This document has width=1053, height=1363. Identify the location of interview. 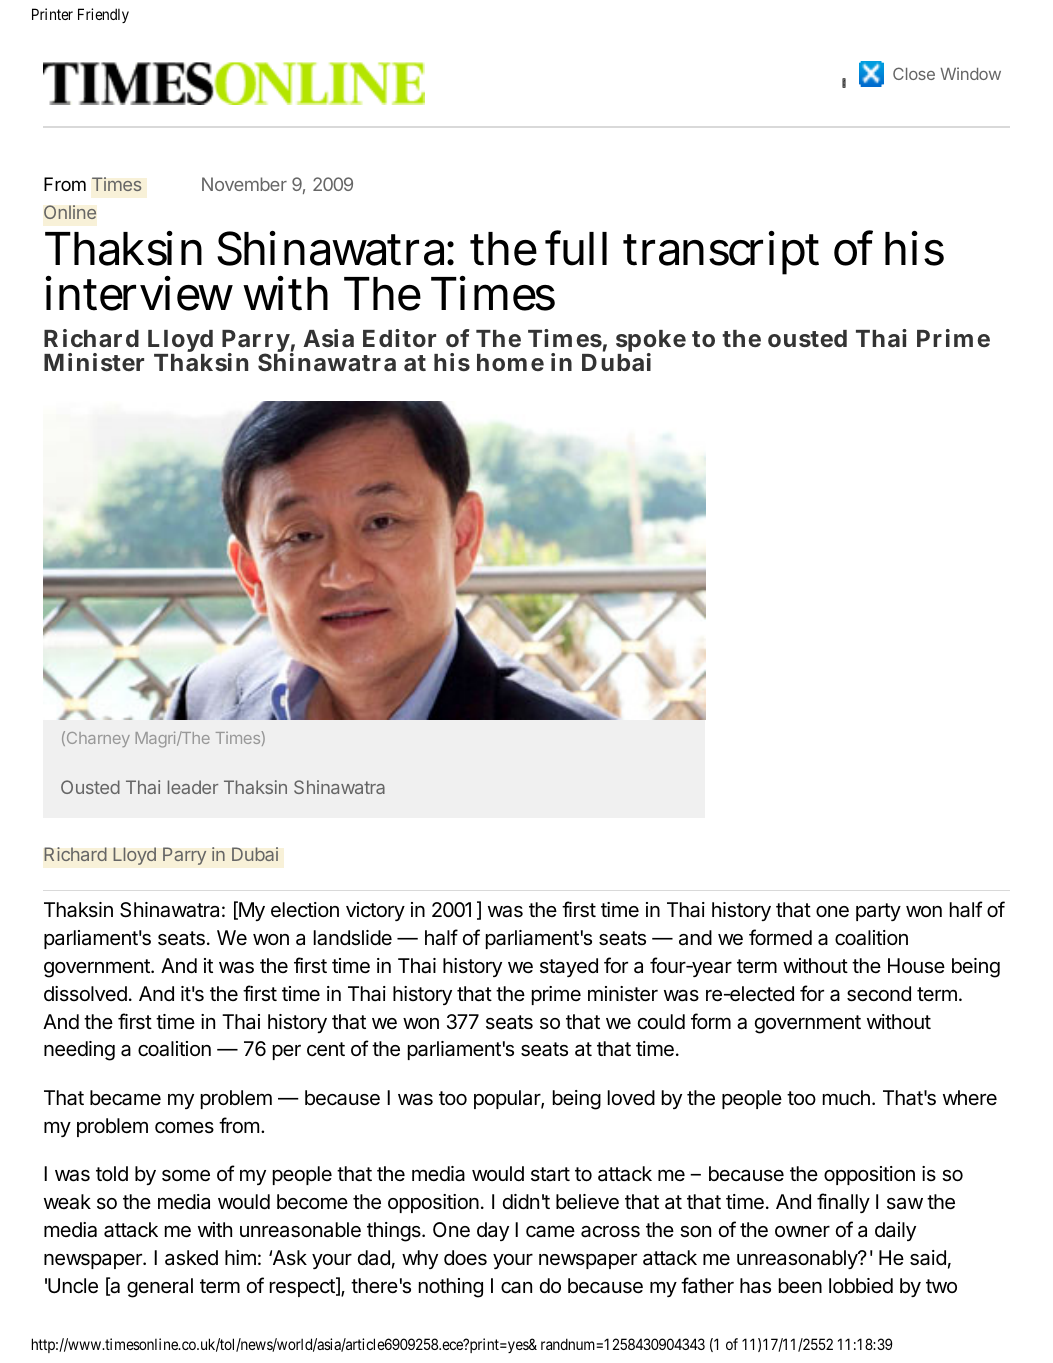
(139, 294).
